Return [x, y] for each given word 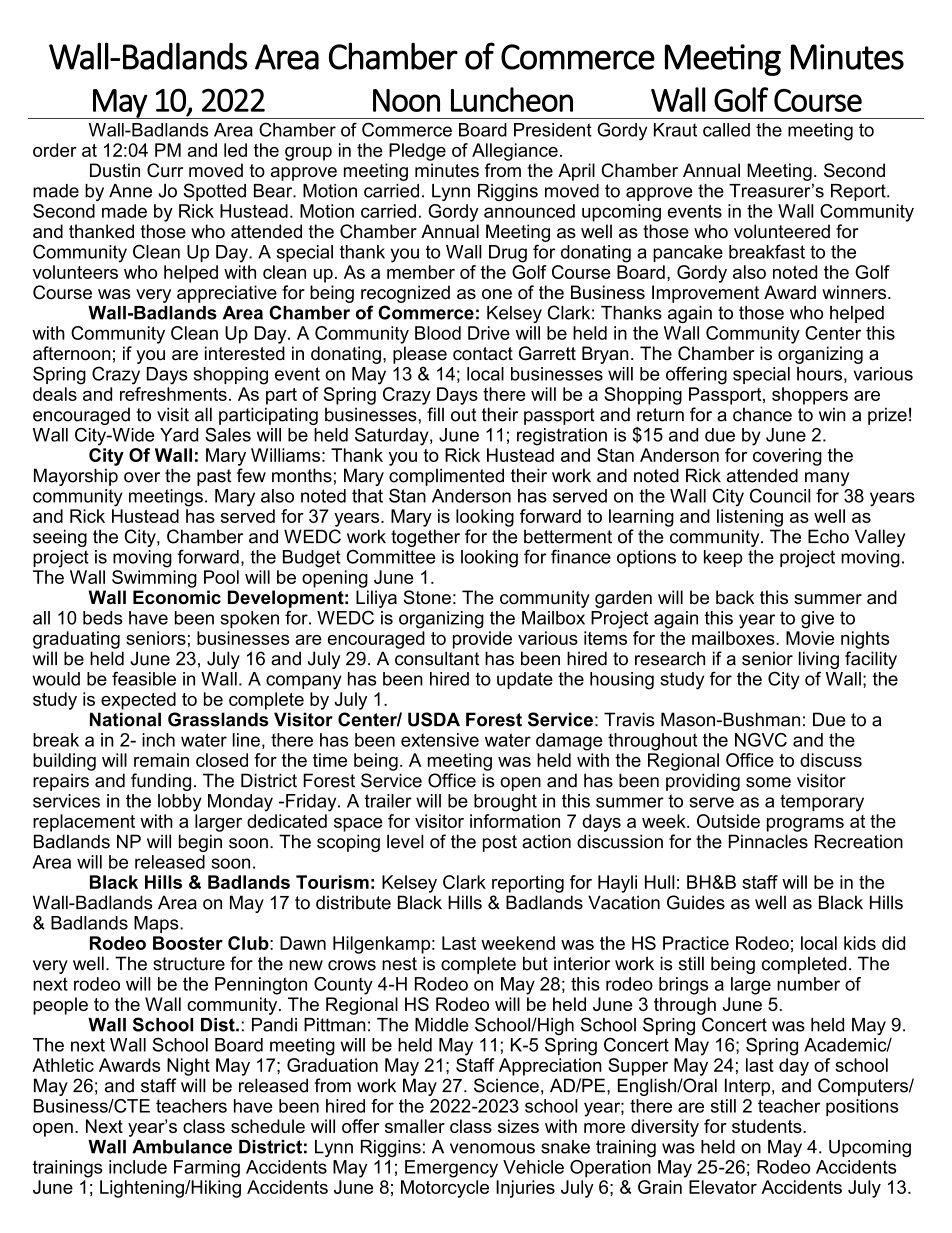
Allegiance [515, 152]
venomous [492, 1148]
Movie [810, 638]
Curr [165, 170]
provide [482, 640]
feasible [144, 678]
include [138, 1167]
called [726, 130]
